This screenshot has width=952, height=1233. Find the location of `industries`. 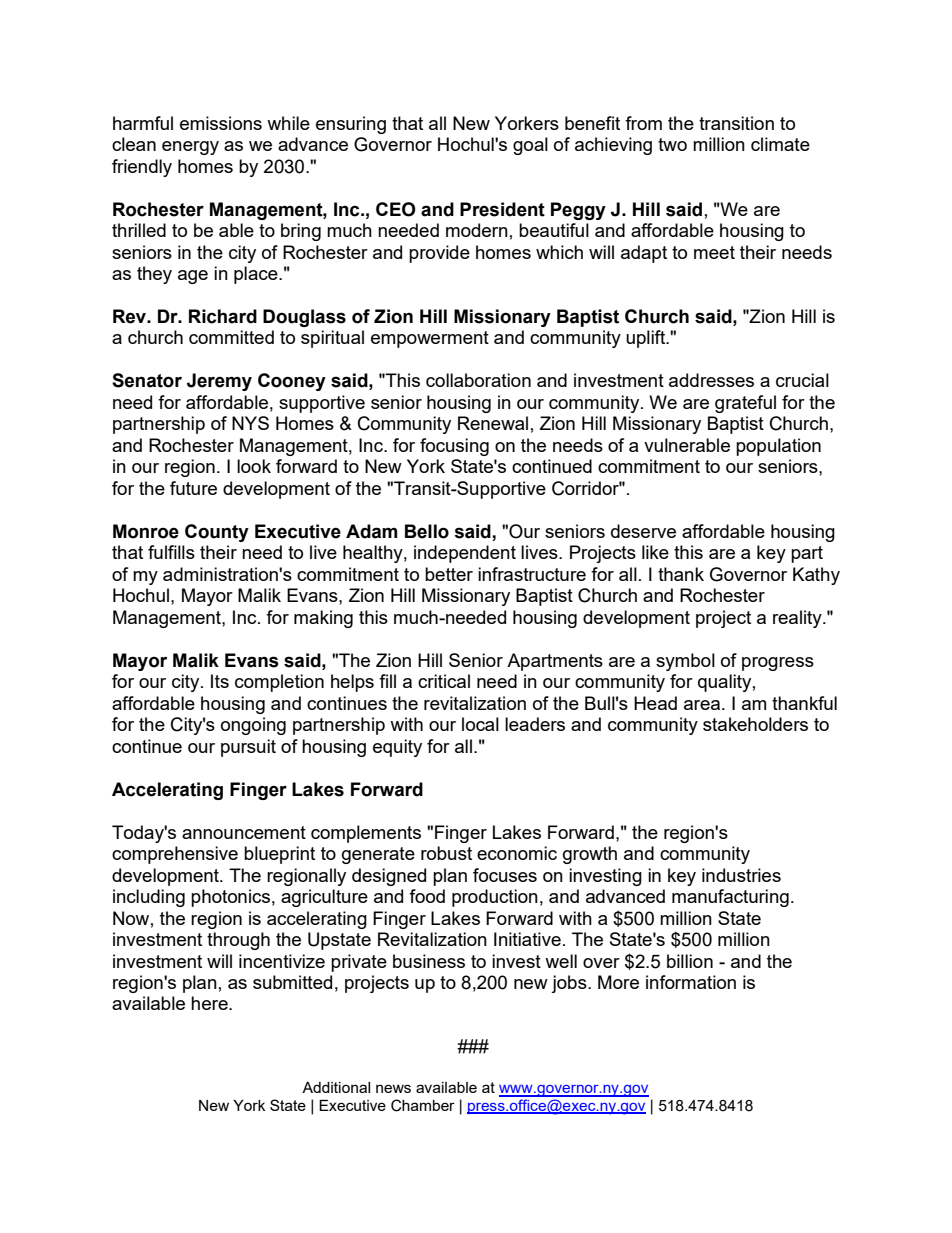

industries is located at coordinates (741, 875).
